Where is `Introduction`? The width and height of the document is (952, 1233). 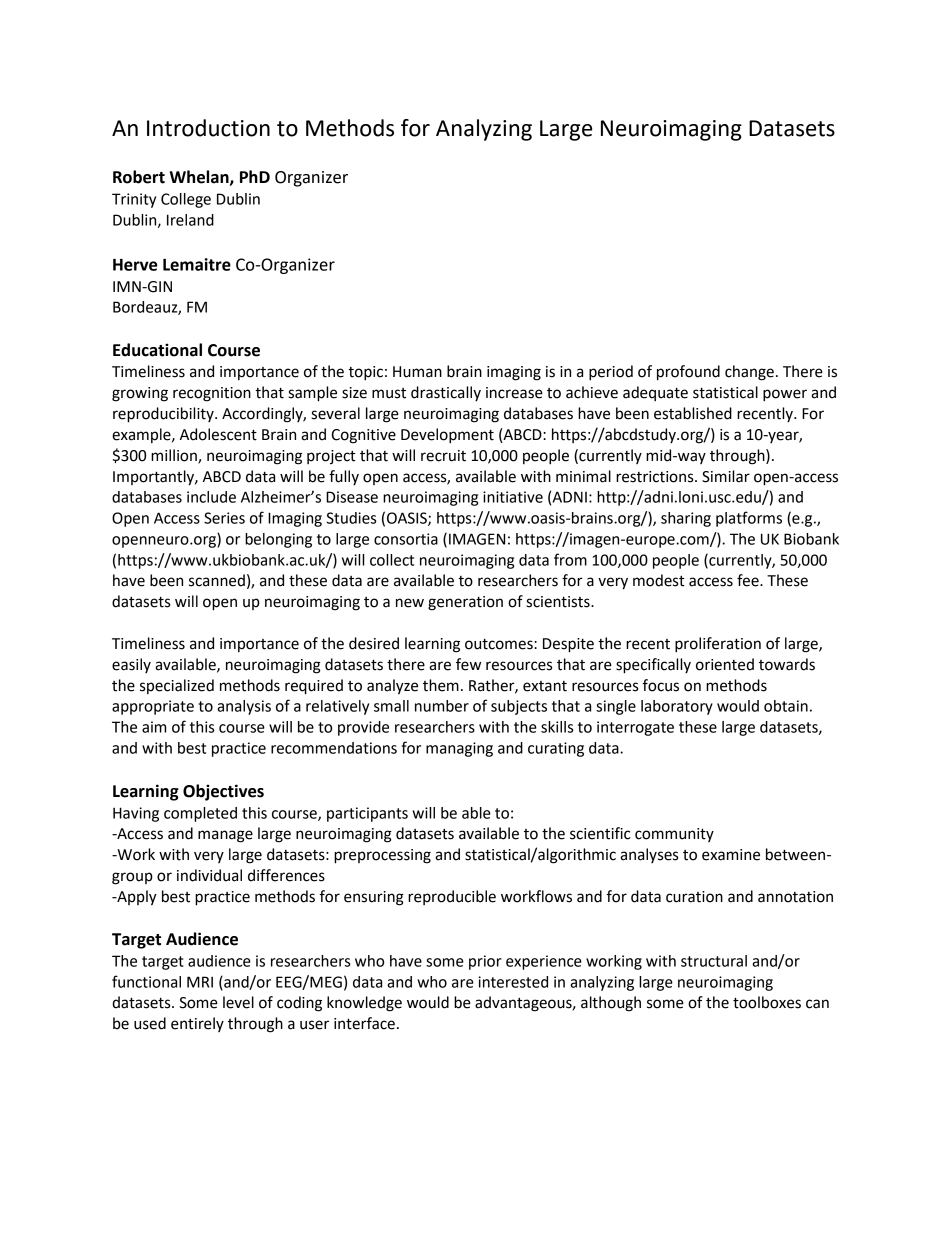 Introduction is located at coordinates (208, 128).
